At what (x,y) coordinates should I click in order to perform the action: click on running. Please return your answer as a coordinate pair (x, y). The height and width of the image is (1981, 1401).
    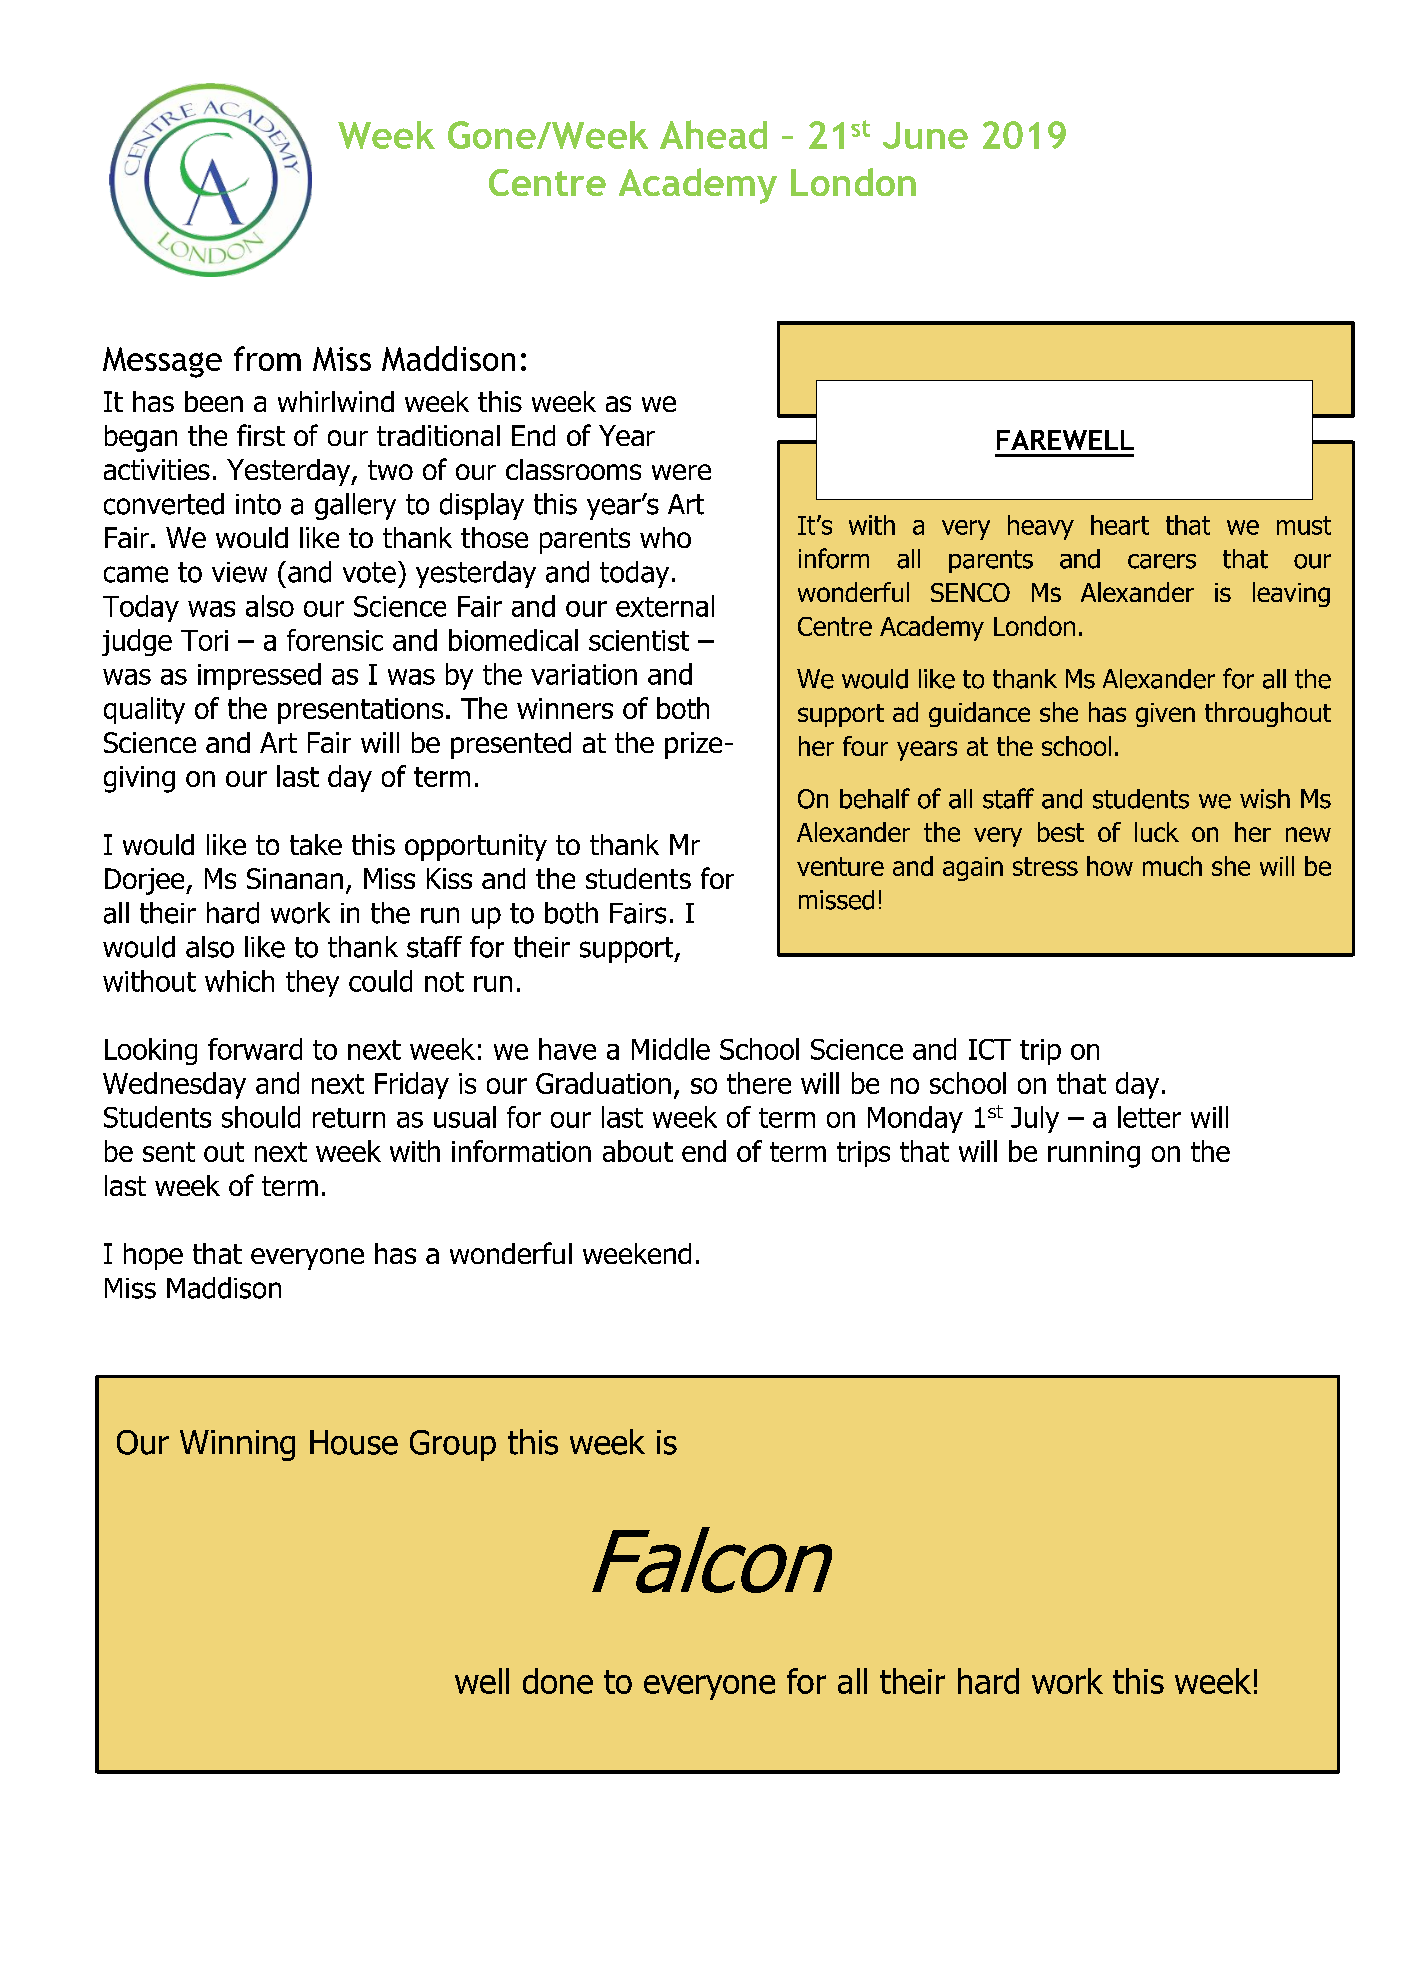
    Looking at the image, I should click on (1094, 1154).
